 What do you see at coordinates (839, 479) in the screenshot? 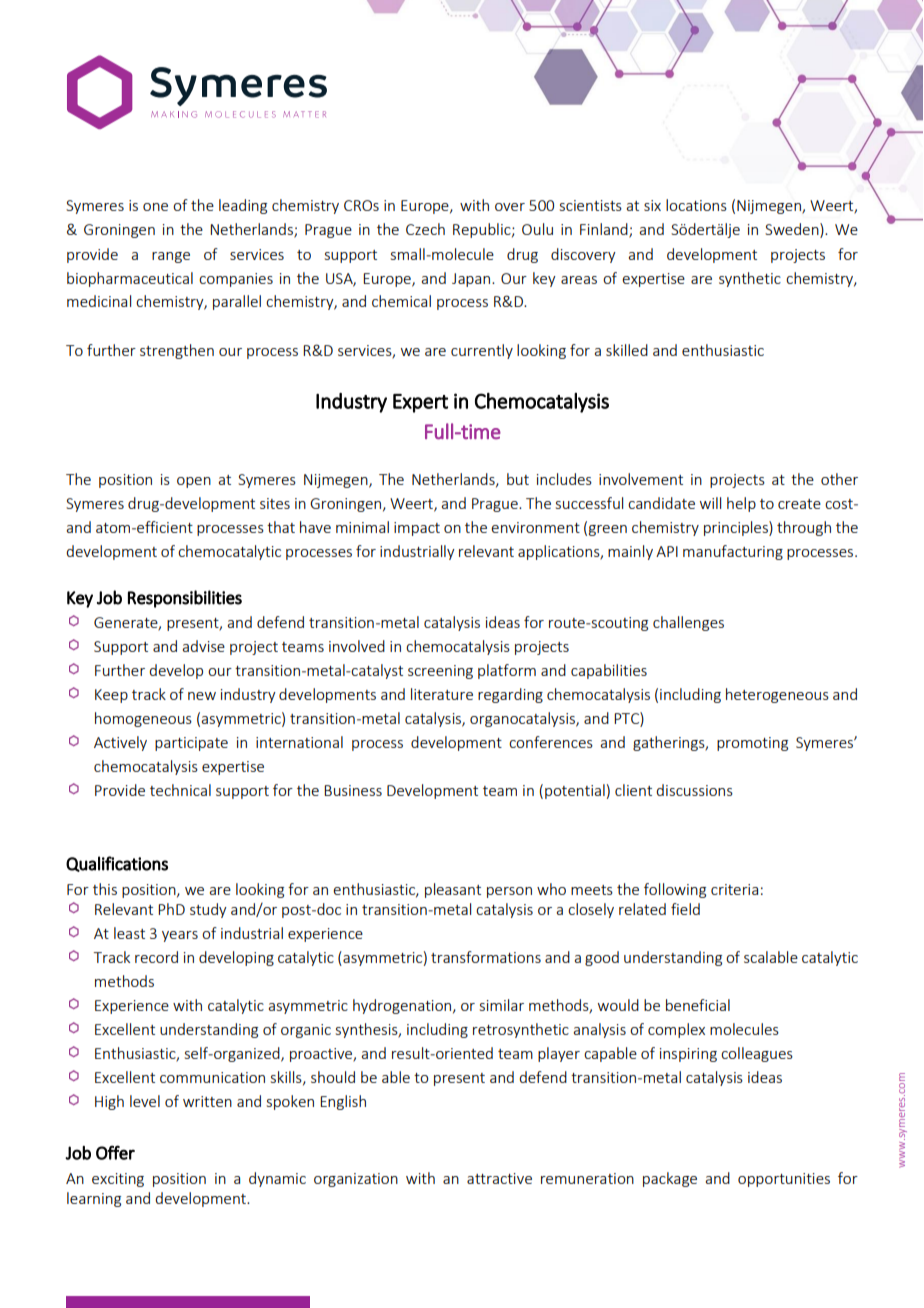
I see `other` at bounding box center [839, 479].
